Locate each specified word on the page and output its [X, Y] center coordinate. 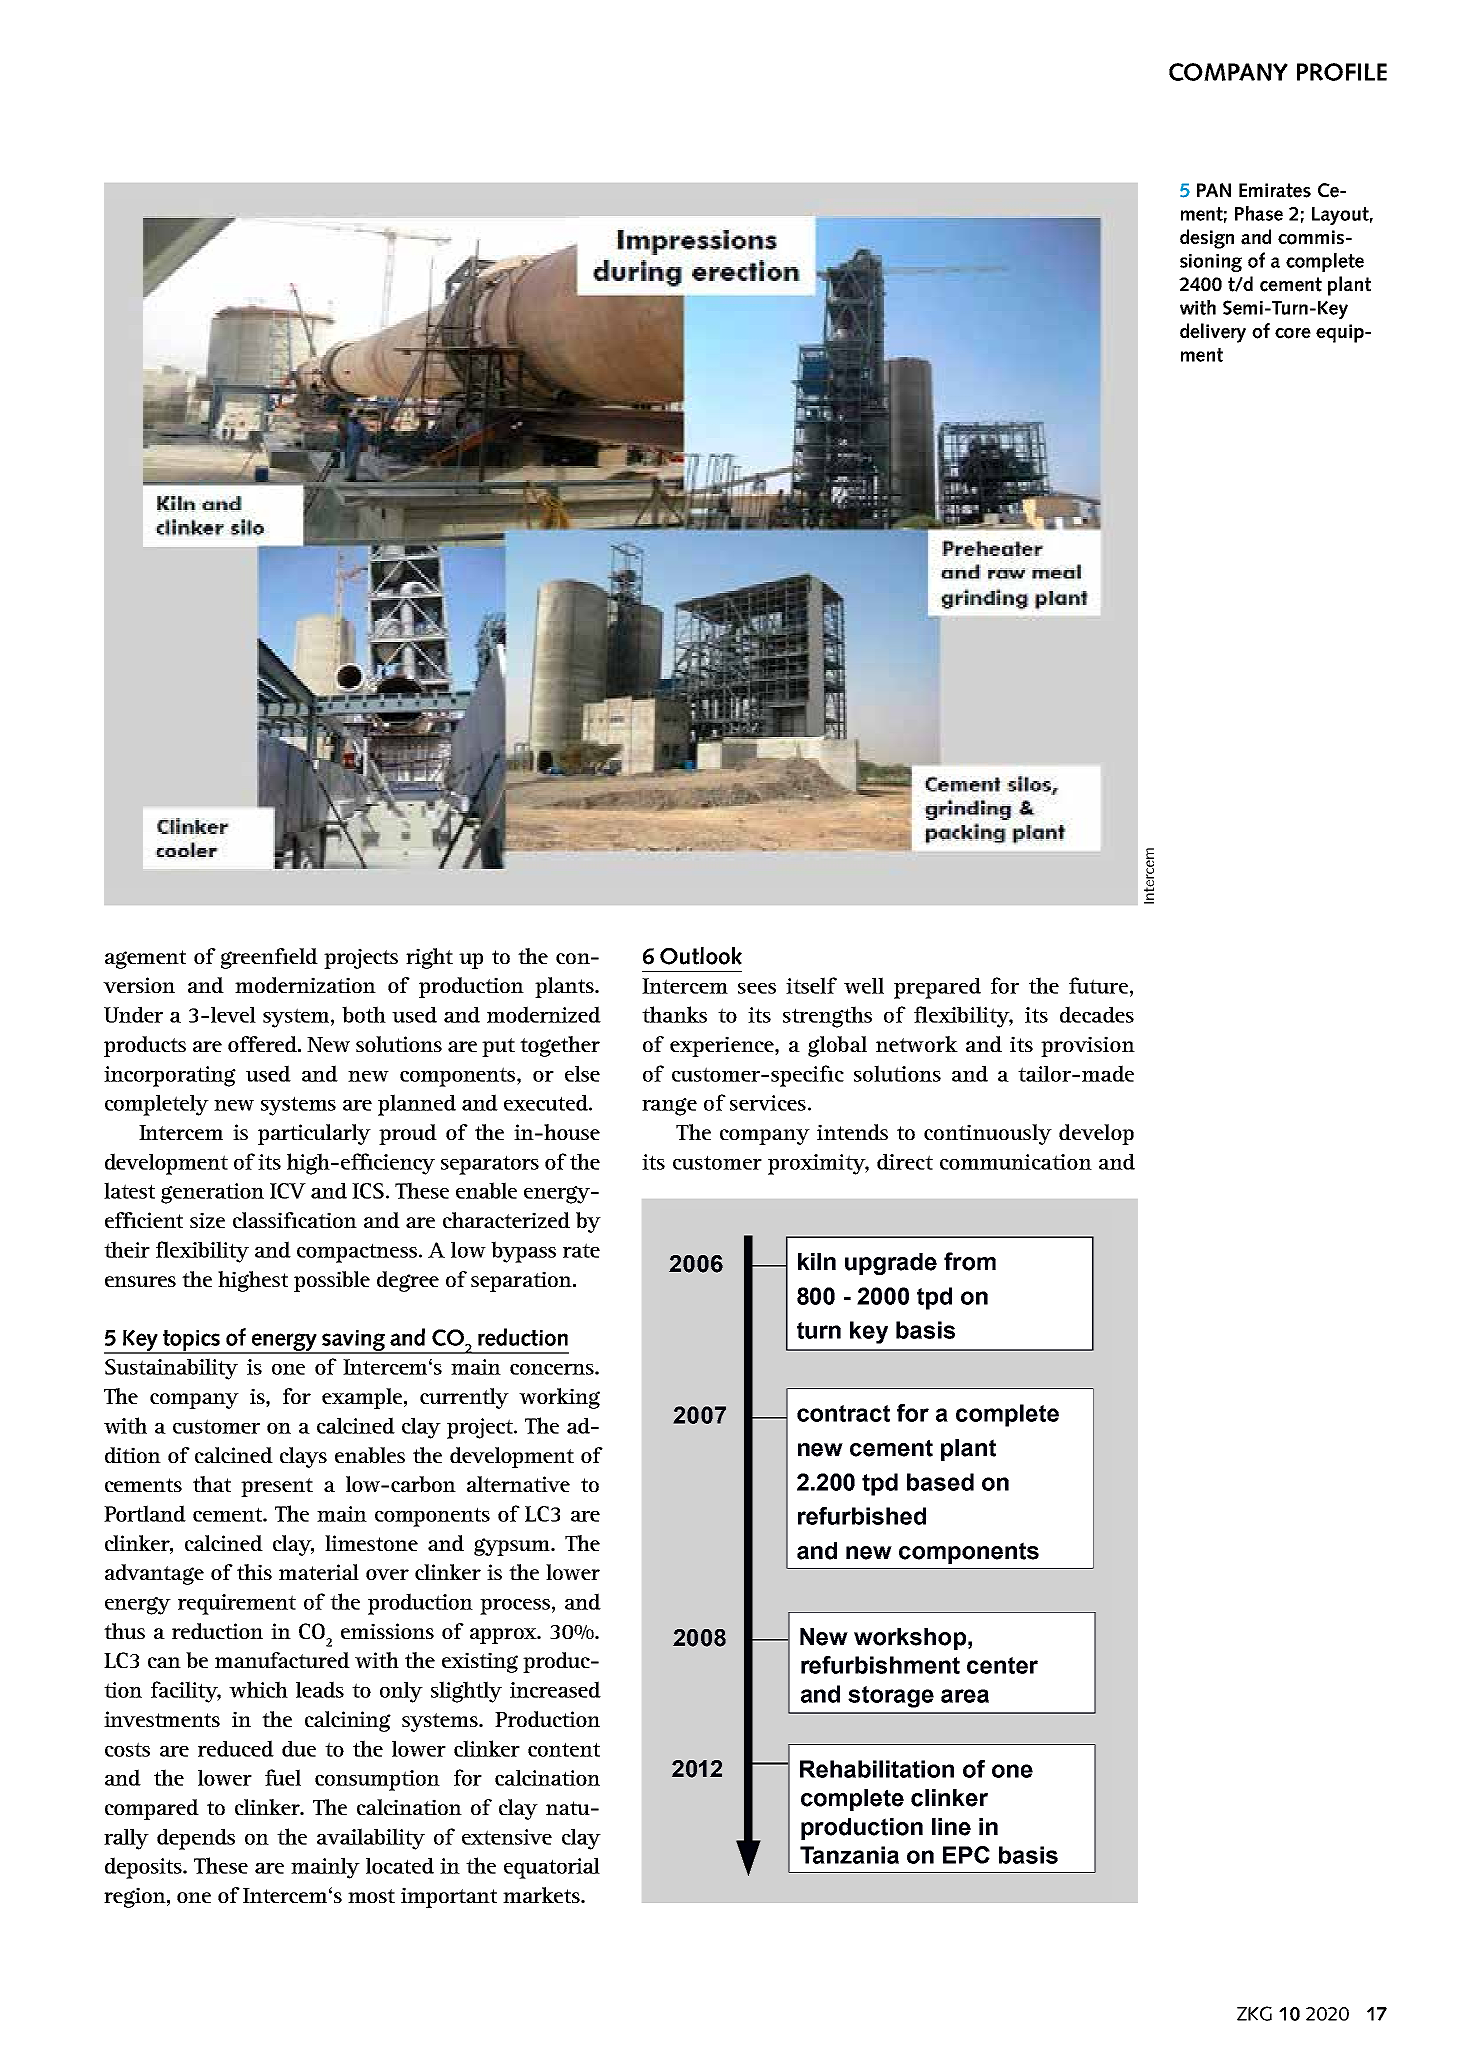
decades [1097, 1014]
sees [757, 988]
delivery [1213, 333]
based [940, 1482]
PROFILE [1342, 72]
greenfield [269, 958]
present [277, 1487]
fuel [283, 1777]
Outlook [701, 956]
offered [263, 1044]
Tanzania [849, 1855]
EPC [966, 1855]
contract [843, 1413]
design [1207, 239]
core [1293, 333]
